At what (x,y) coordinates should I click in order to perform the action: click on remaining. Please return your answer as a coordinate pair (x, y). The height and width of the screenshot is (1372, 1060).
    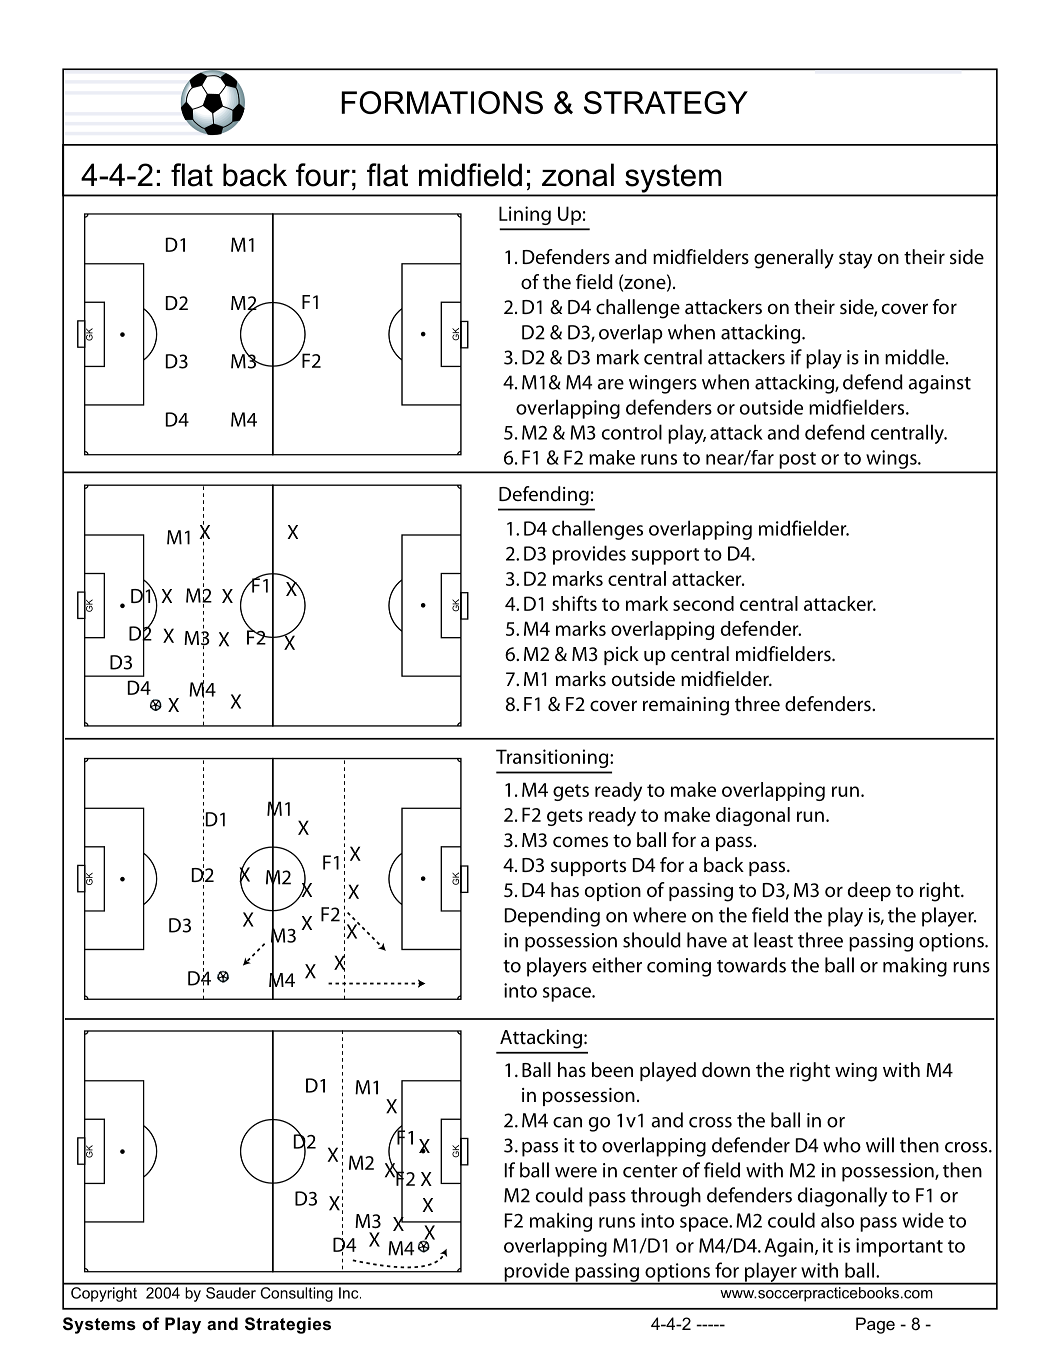
    Looking at the image, I should click on (686, 706).
